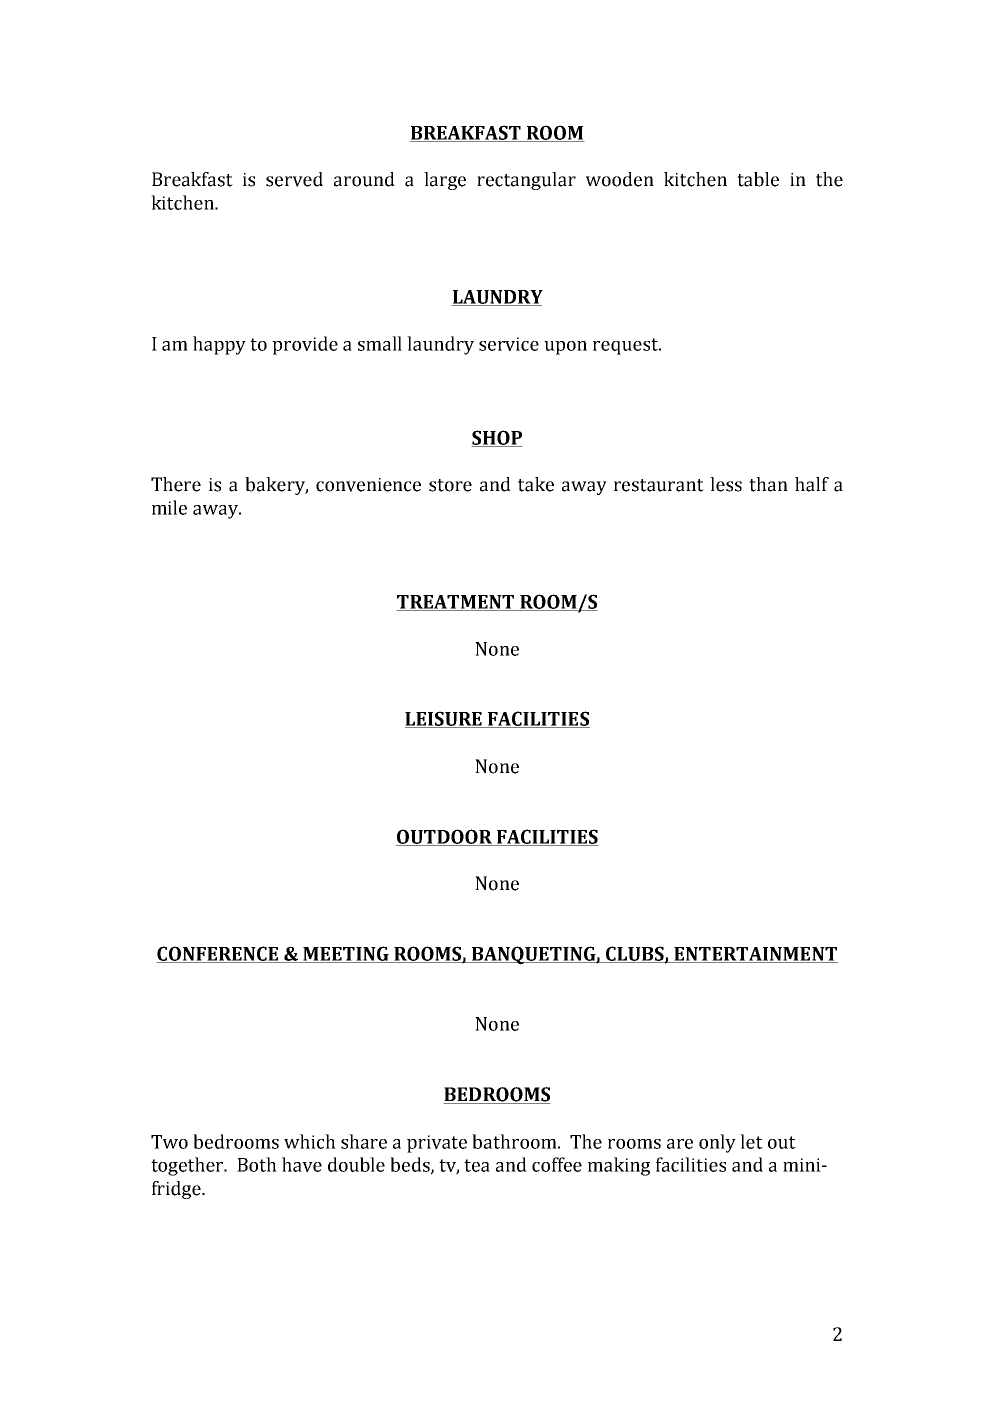 Image resolution: width=993 pixels, height=1404 pixels. What do you see at coordinates (169, 507) in the screenshot?
I see `mile` at bounding box center [169, 507].
